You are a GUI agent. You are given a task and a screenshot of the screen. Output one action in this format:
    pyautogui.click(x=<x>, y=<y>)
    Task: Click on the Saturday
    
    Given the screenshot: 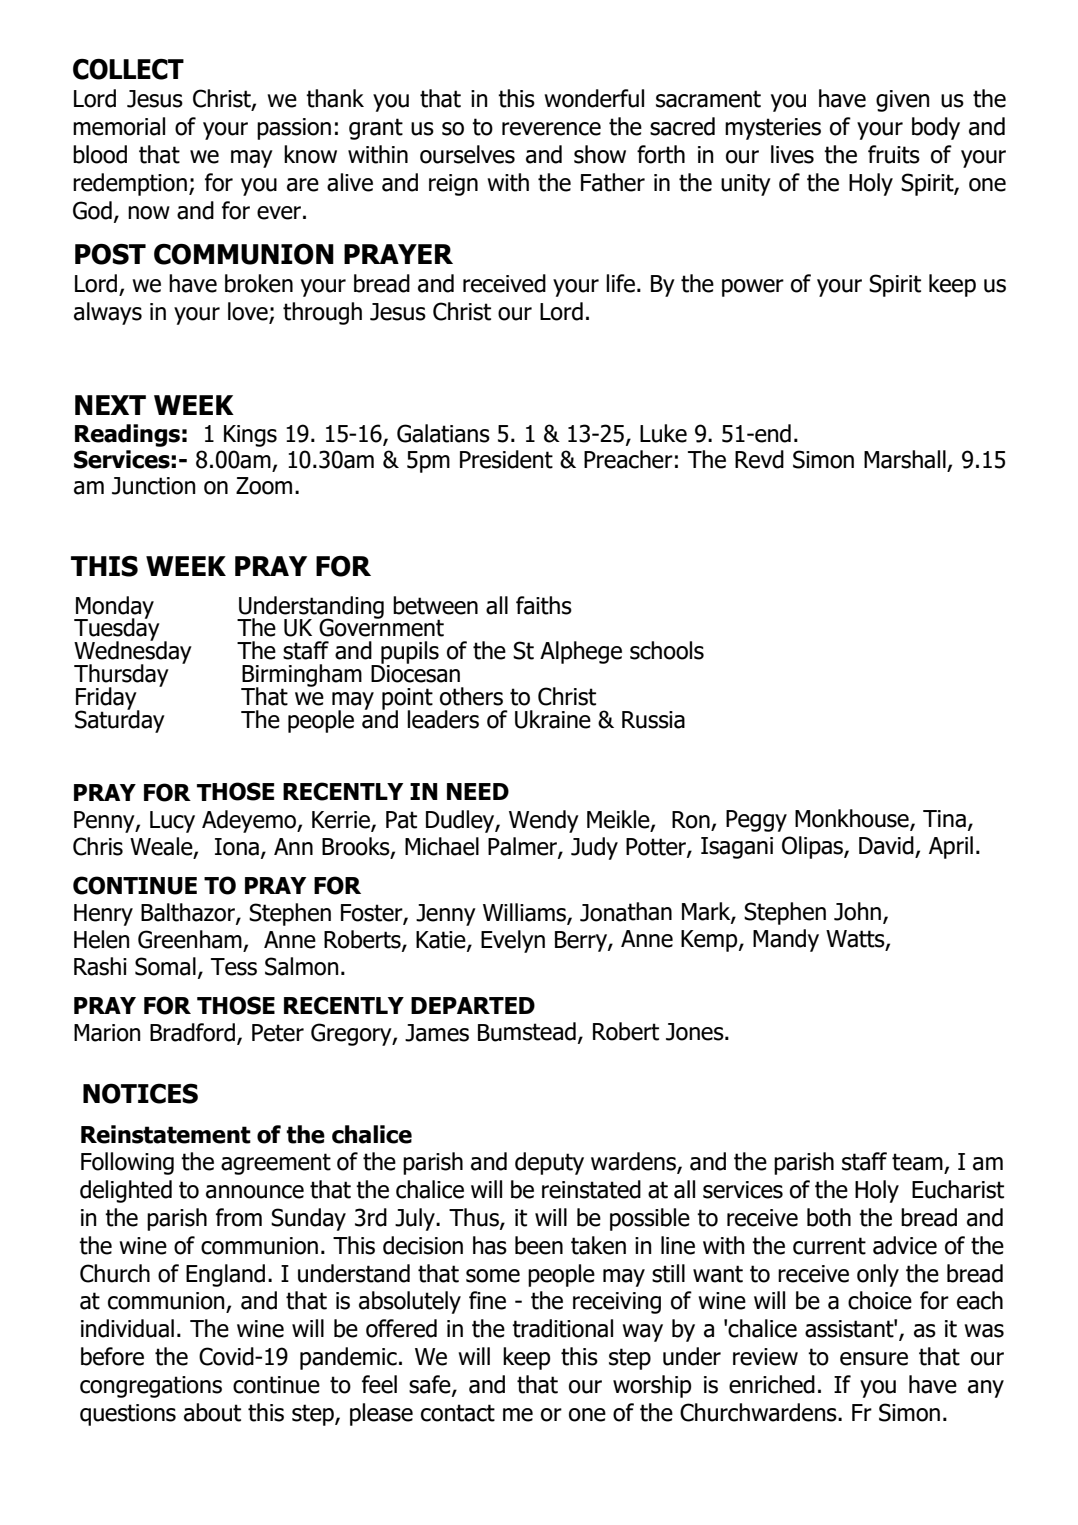 What is the action you would take?
    pyautogui.click(x=120, y=720)
